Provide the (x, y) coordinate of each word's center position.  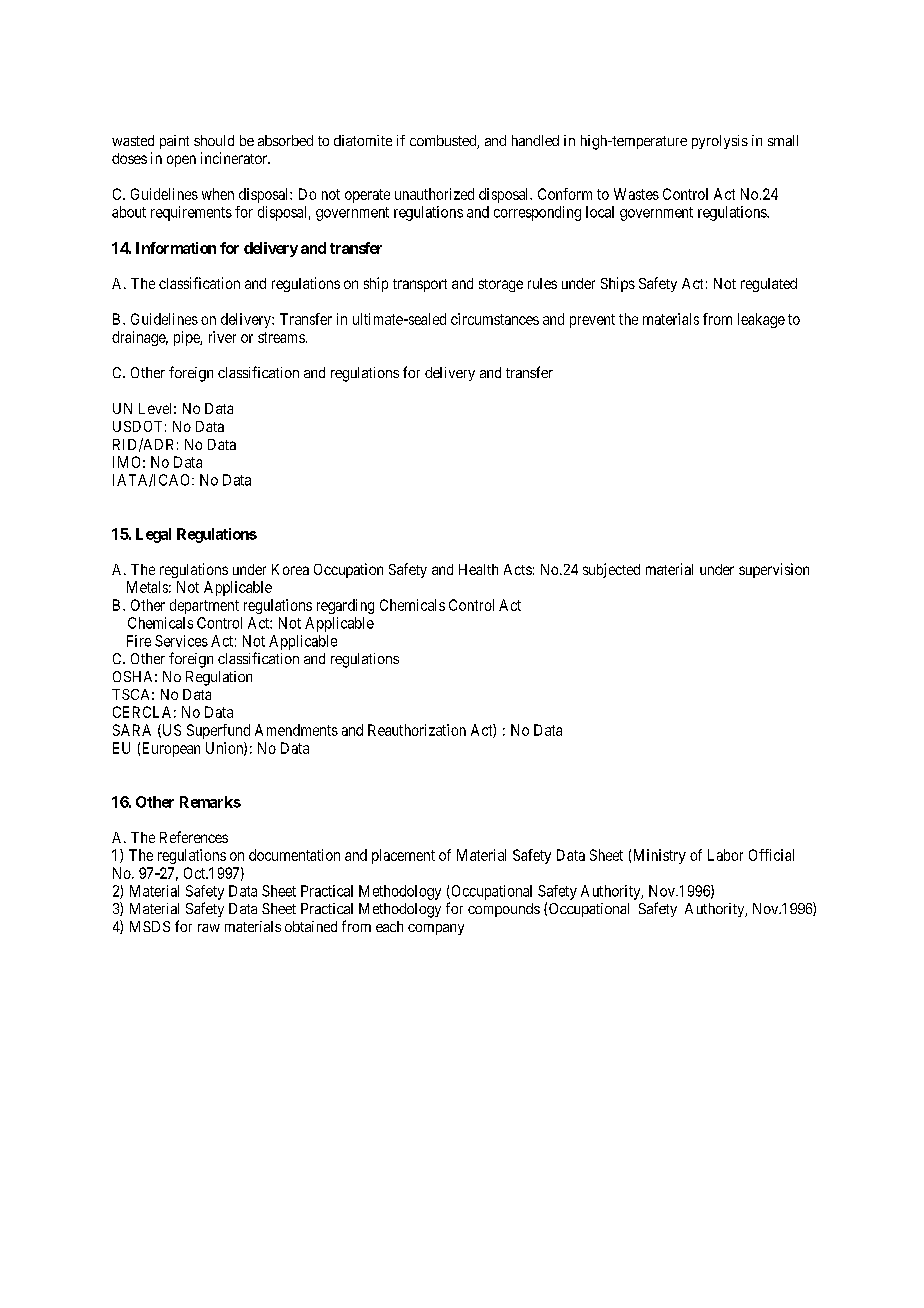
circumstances (495, 319)
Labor (725, 855)
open (181, 161)
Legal (153, 535)
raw (209, 928)
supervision (774, 570)
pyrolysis (720, 142)
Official (771, 855)
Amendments (296, 730)
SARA (132, 730)
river (222, 337)
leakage (761, 320)
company (436, 929)
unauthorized (434, 194)
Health (478, 569)
